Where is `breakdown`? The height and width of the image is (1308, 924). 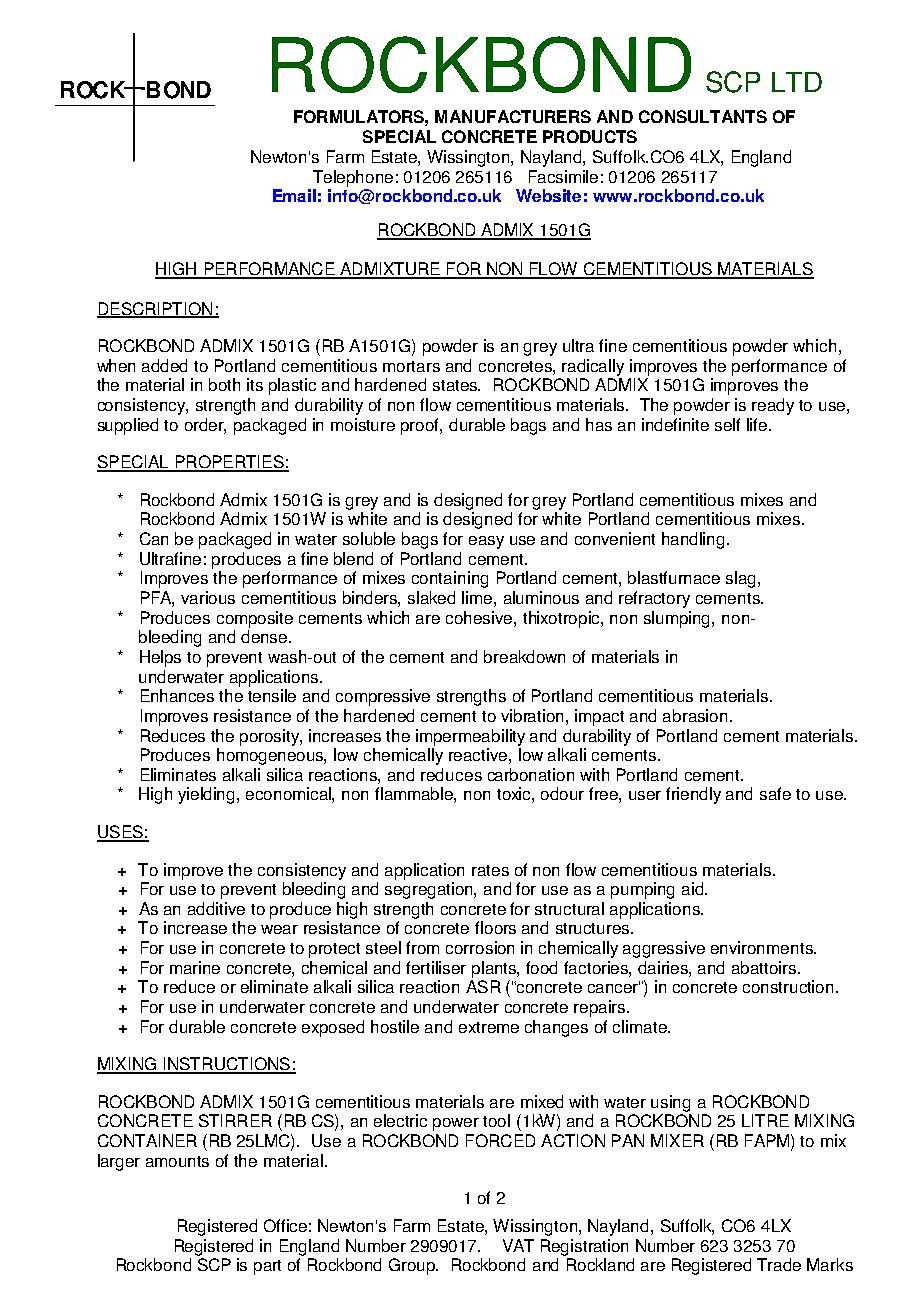 breakdown is located at coordinates (524, 656).
